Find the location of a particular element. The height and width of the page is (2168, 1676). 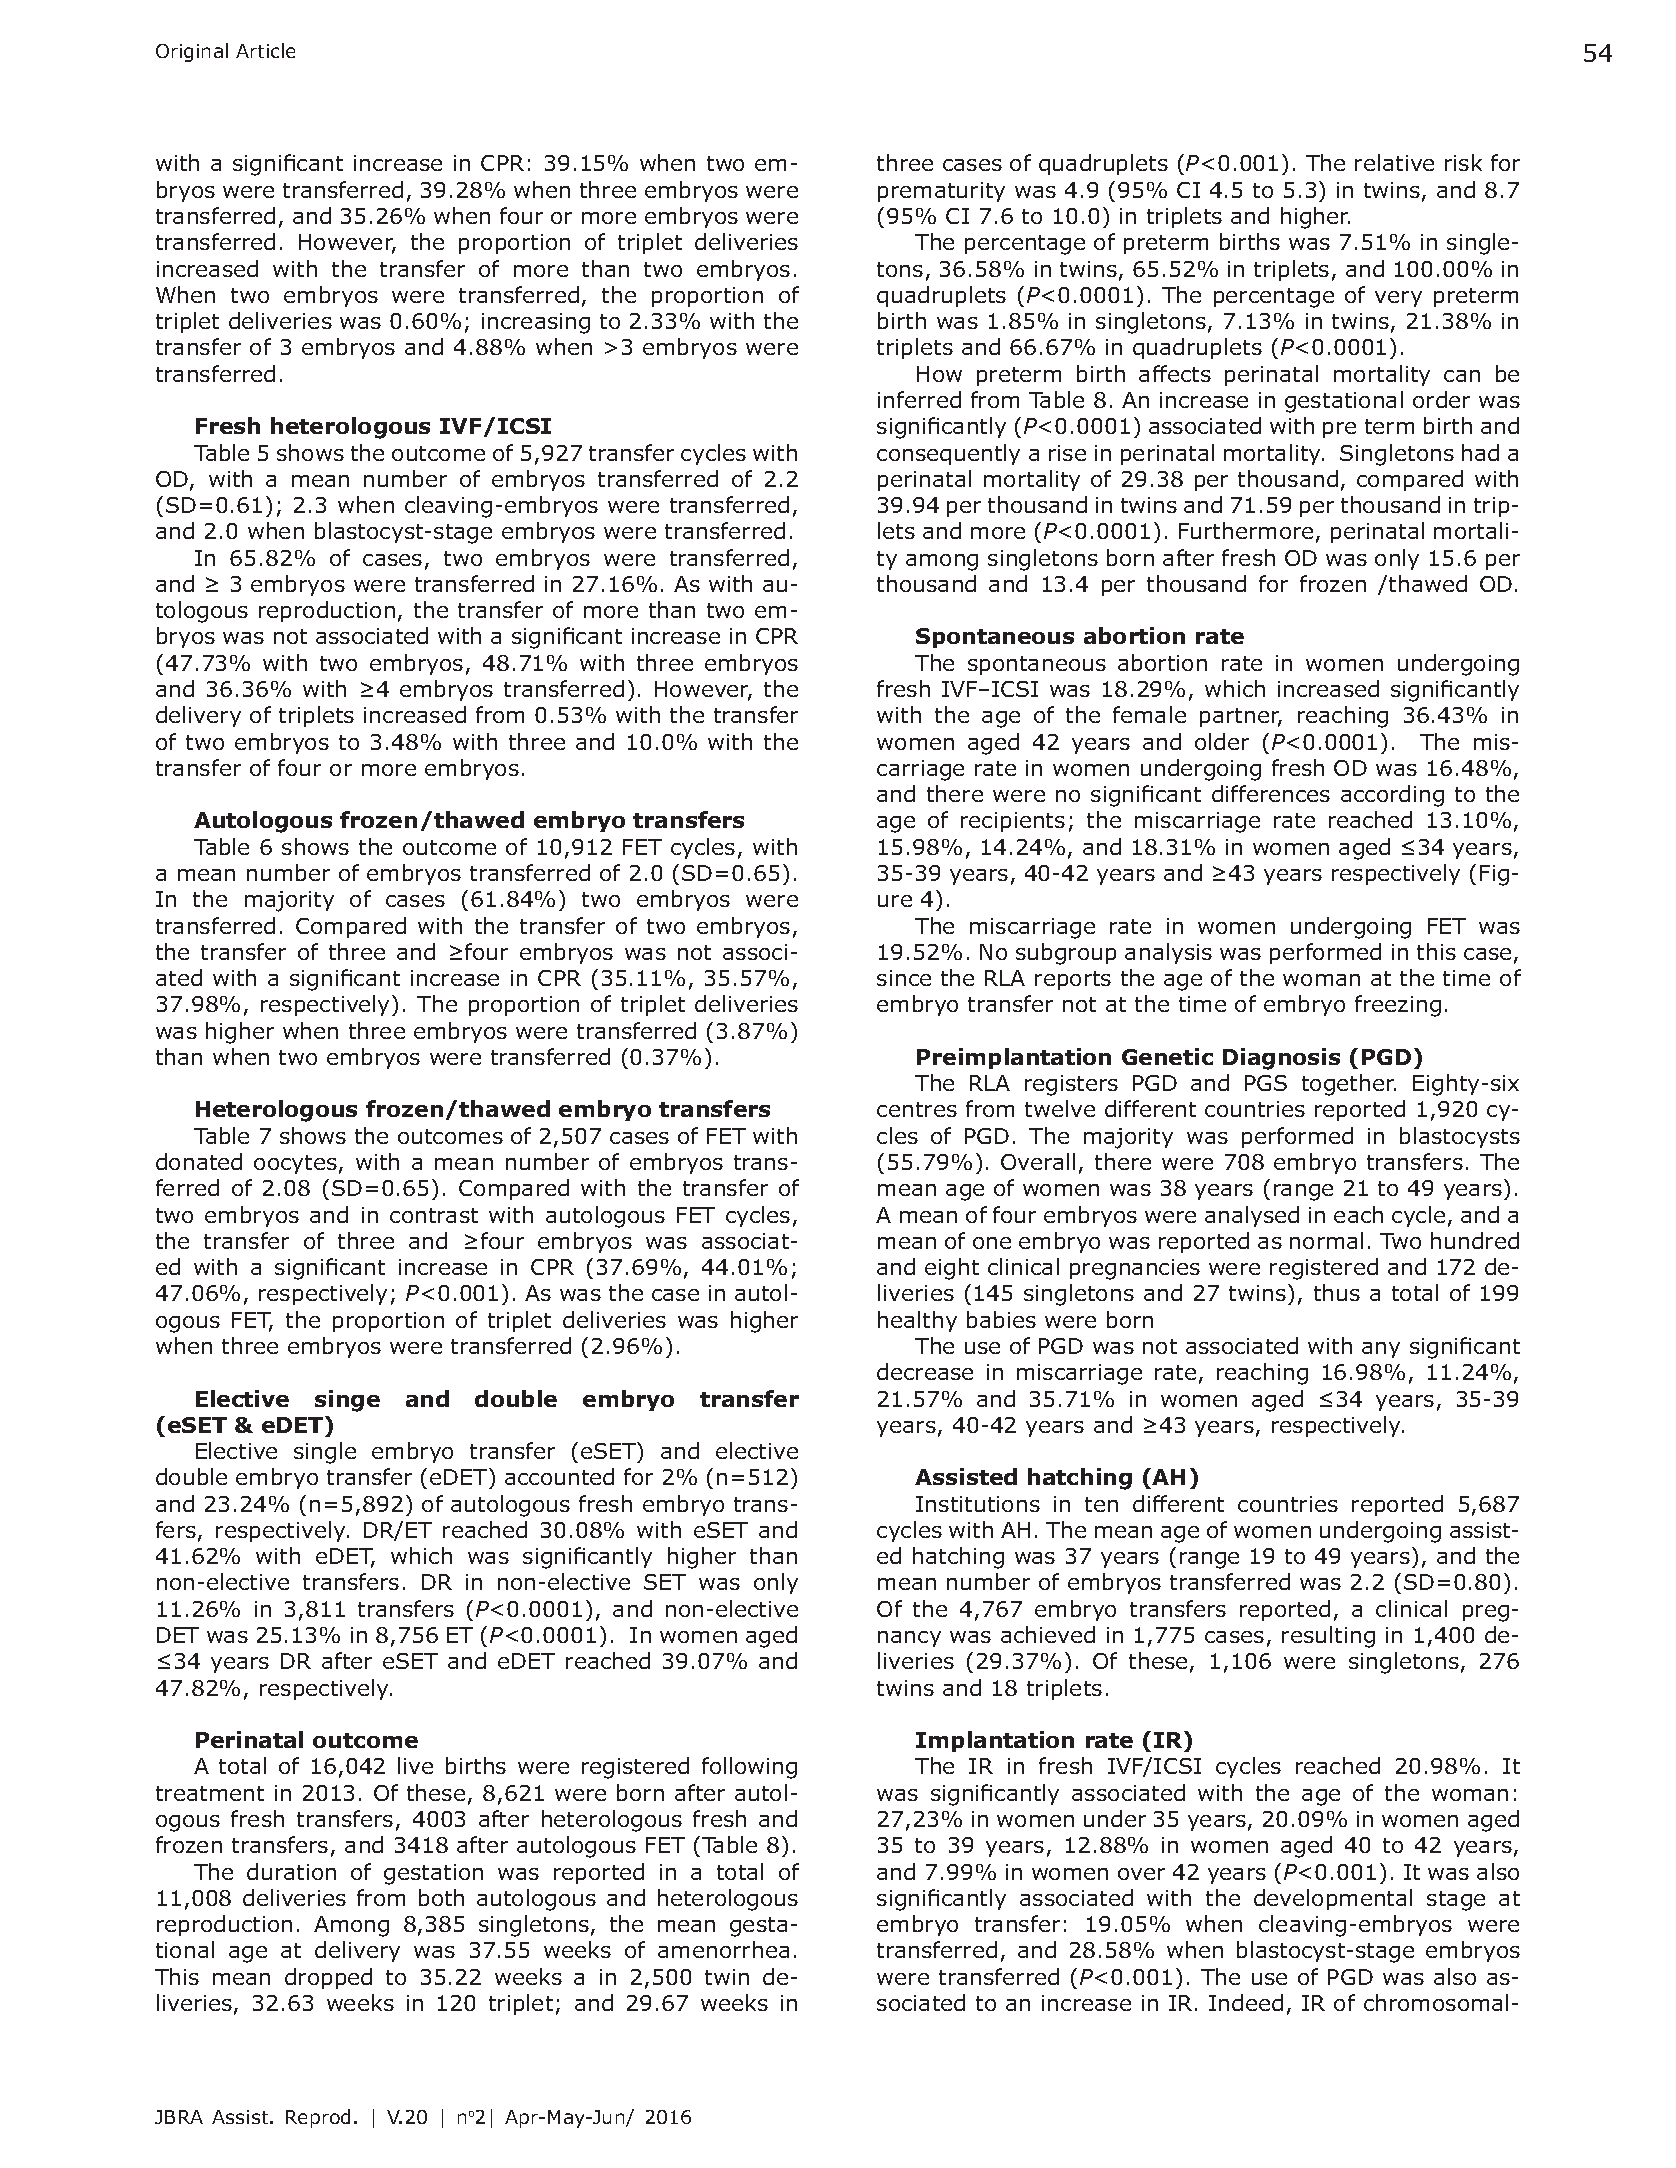

any is located at coordinates (1381, 1350).
